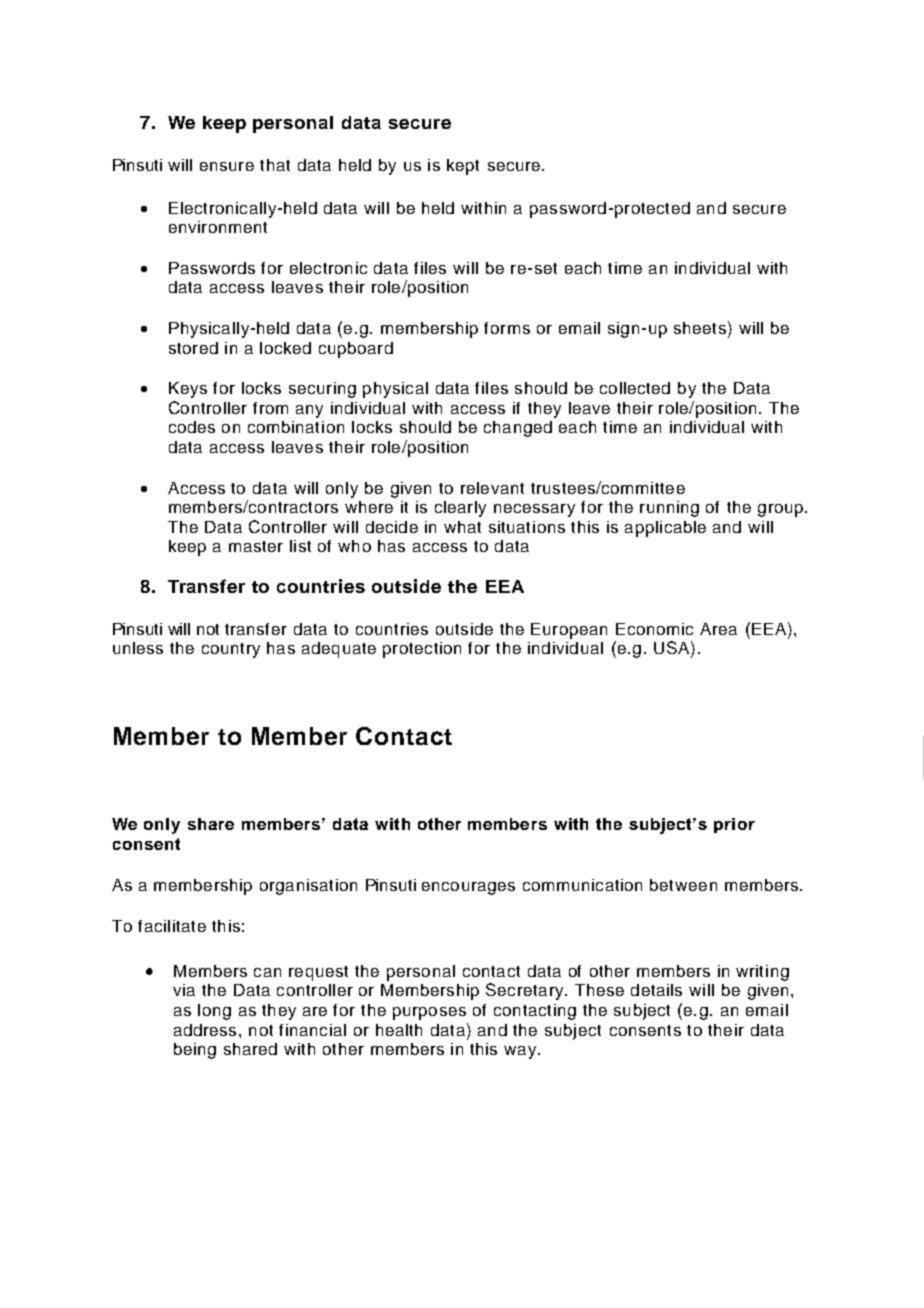 The image size is (924, 1308). I want to click on forms, so click(507, 328).
